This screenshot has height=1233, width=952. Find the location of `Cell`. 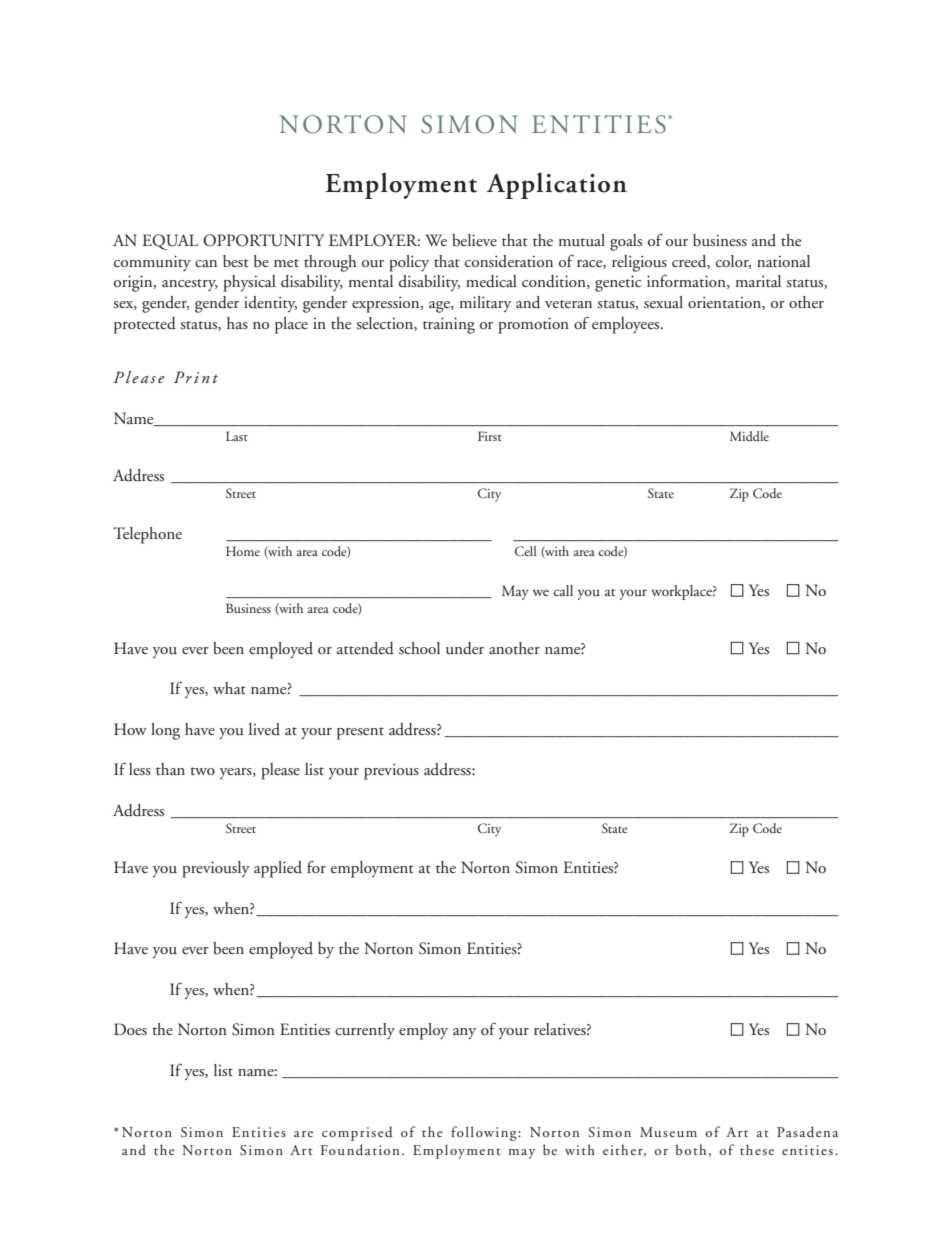

Cell is located at coordinates (526, 551).
